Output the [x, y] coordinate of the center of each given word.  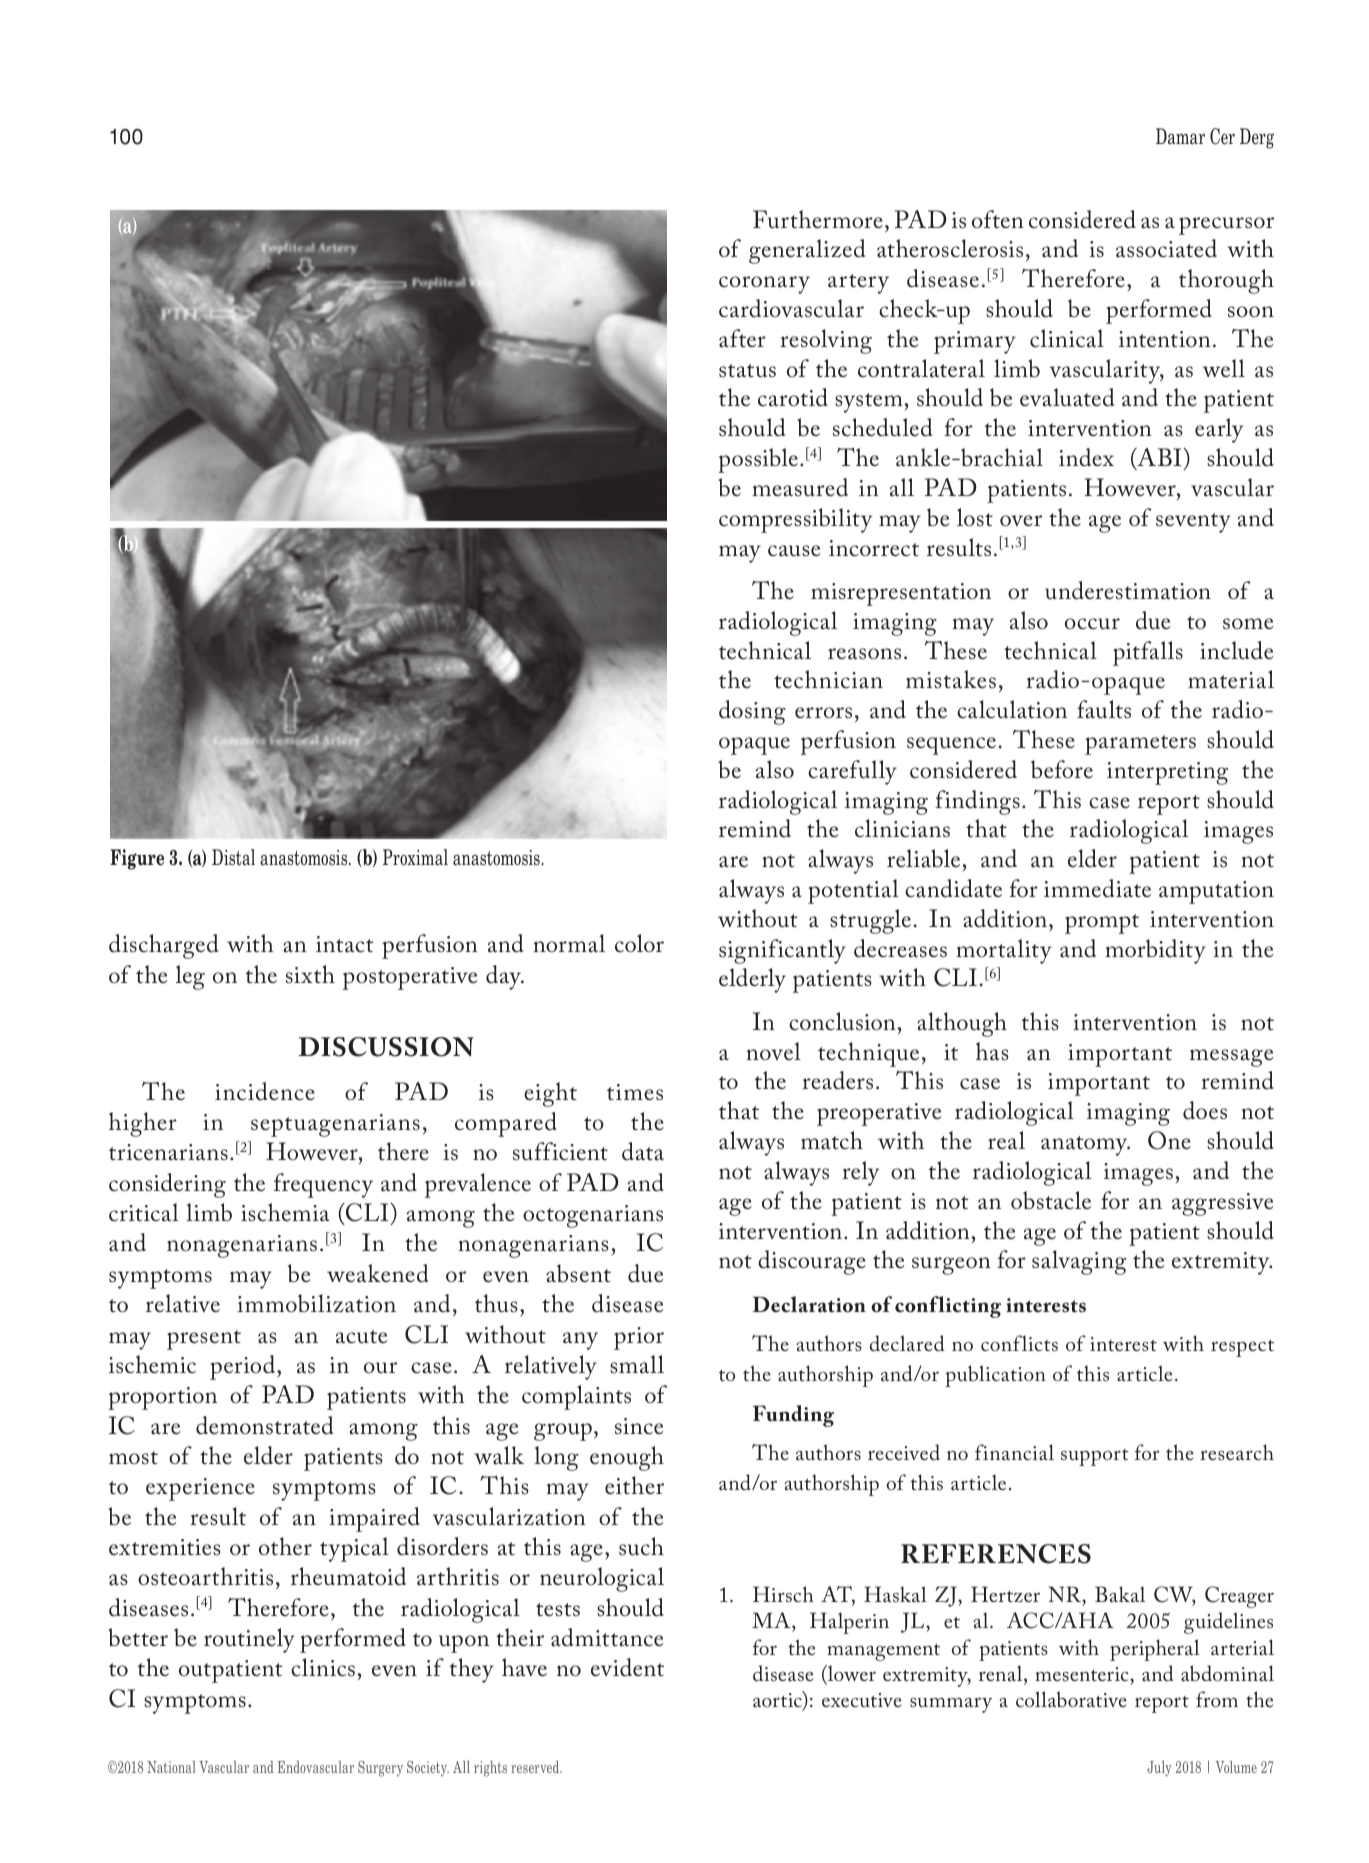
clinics [323, 1667]
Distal [233, 857]
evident [627, 1667]
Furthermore [818, 219]
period [244, 1367]
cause [794, 551]
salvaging [1079, 1262]
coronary [764, 285]
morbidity [1155, 951]
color [639, 943]
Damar [1180, 136]
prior [639, 1338]
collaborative [1071, 1699]
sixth [310, 974]
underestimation [1128, 590]
